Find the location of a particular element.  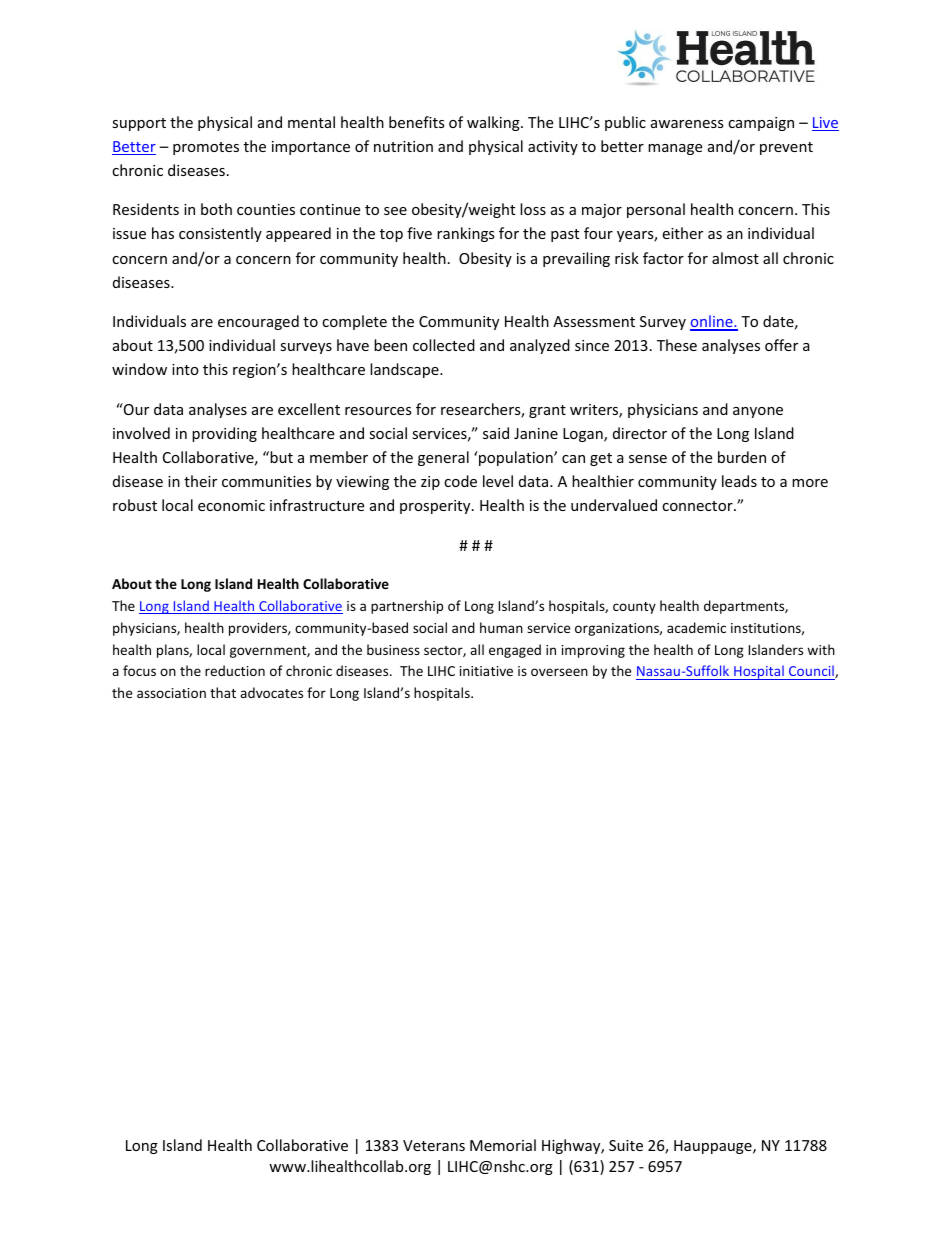

campaign is located at coordinates (761, 124).
